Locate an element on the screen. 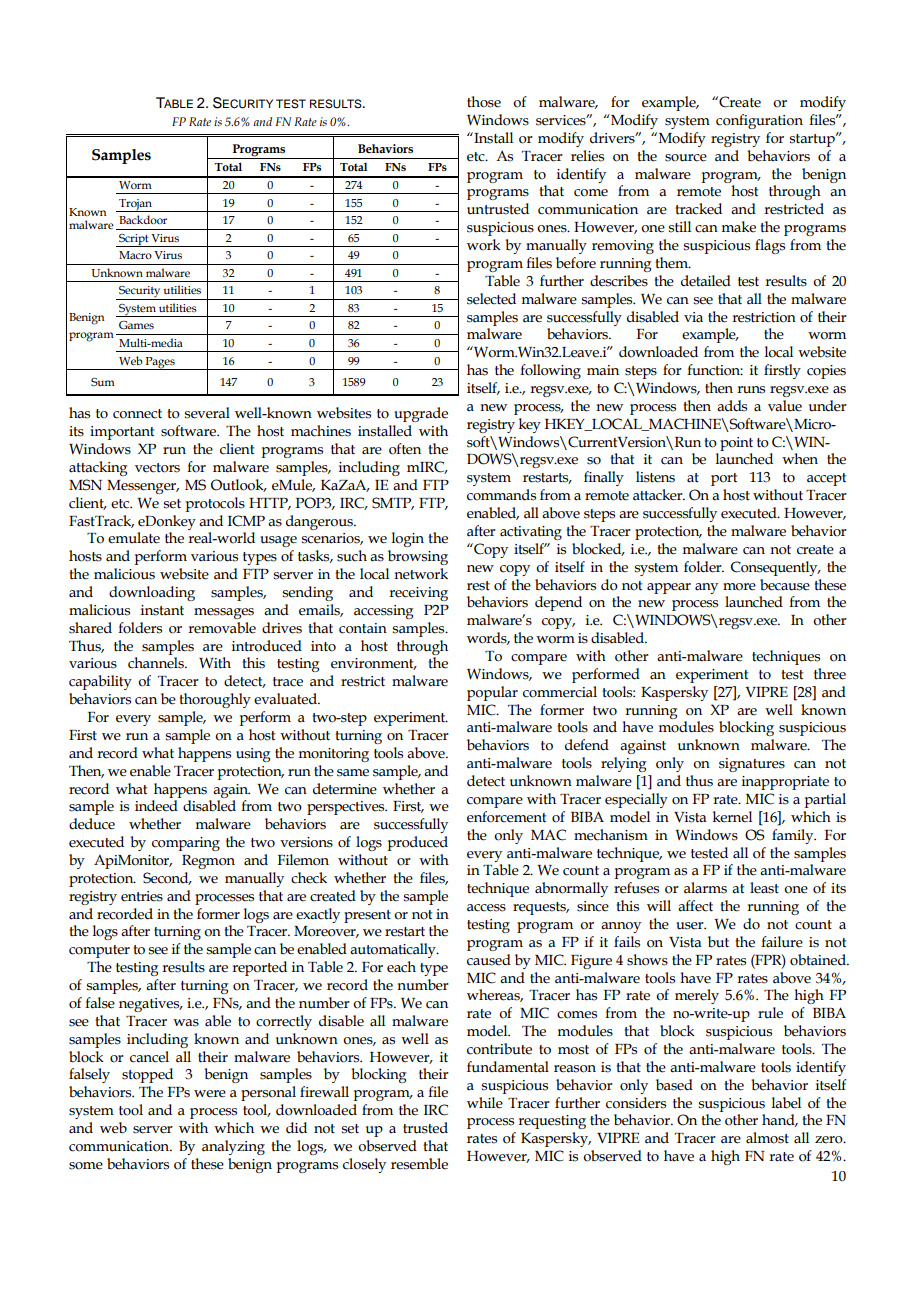  those is located at coordinates (484, 102).
